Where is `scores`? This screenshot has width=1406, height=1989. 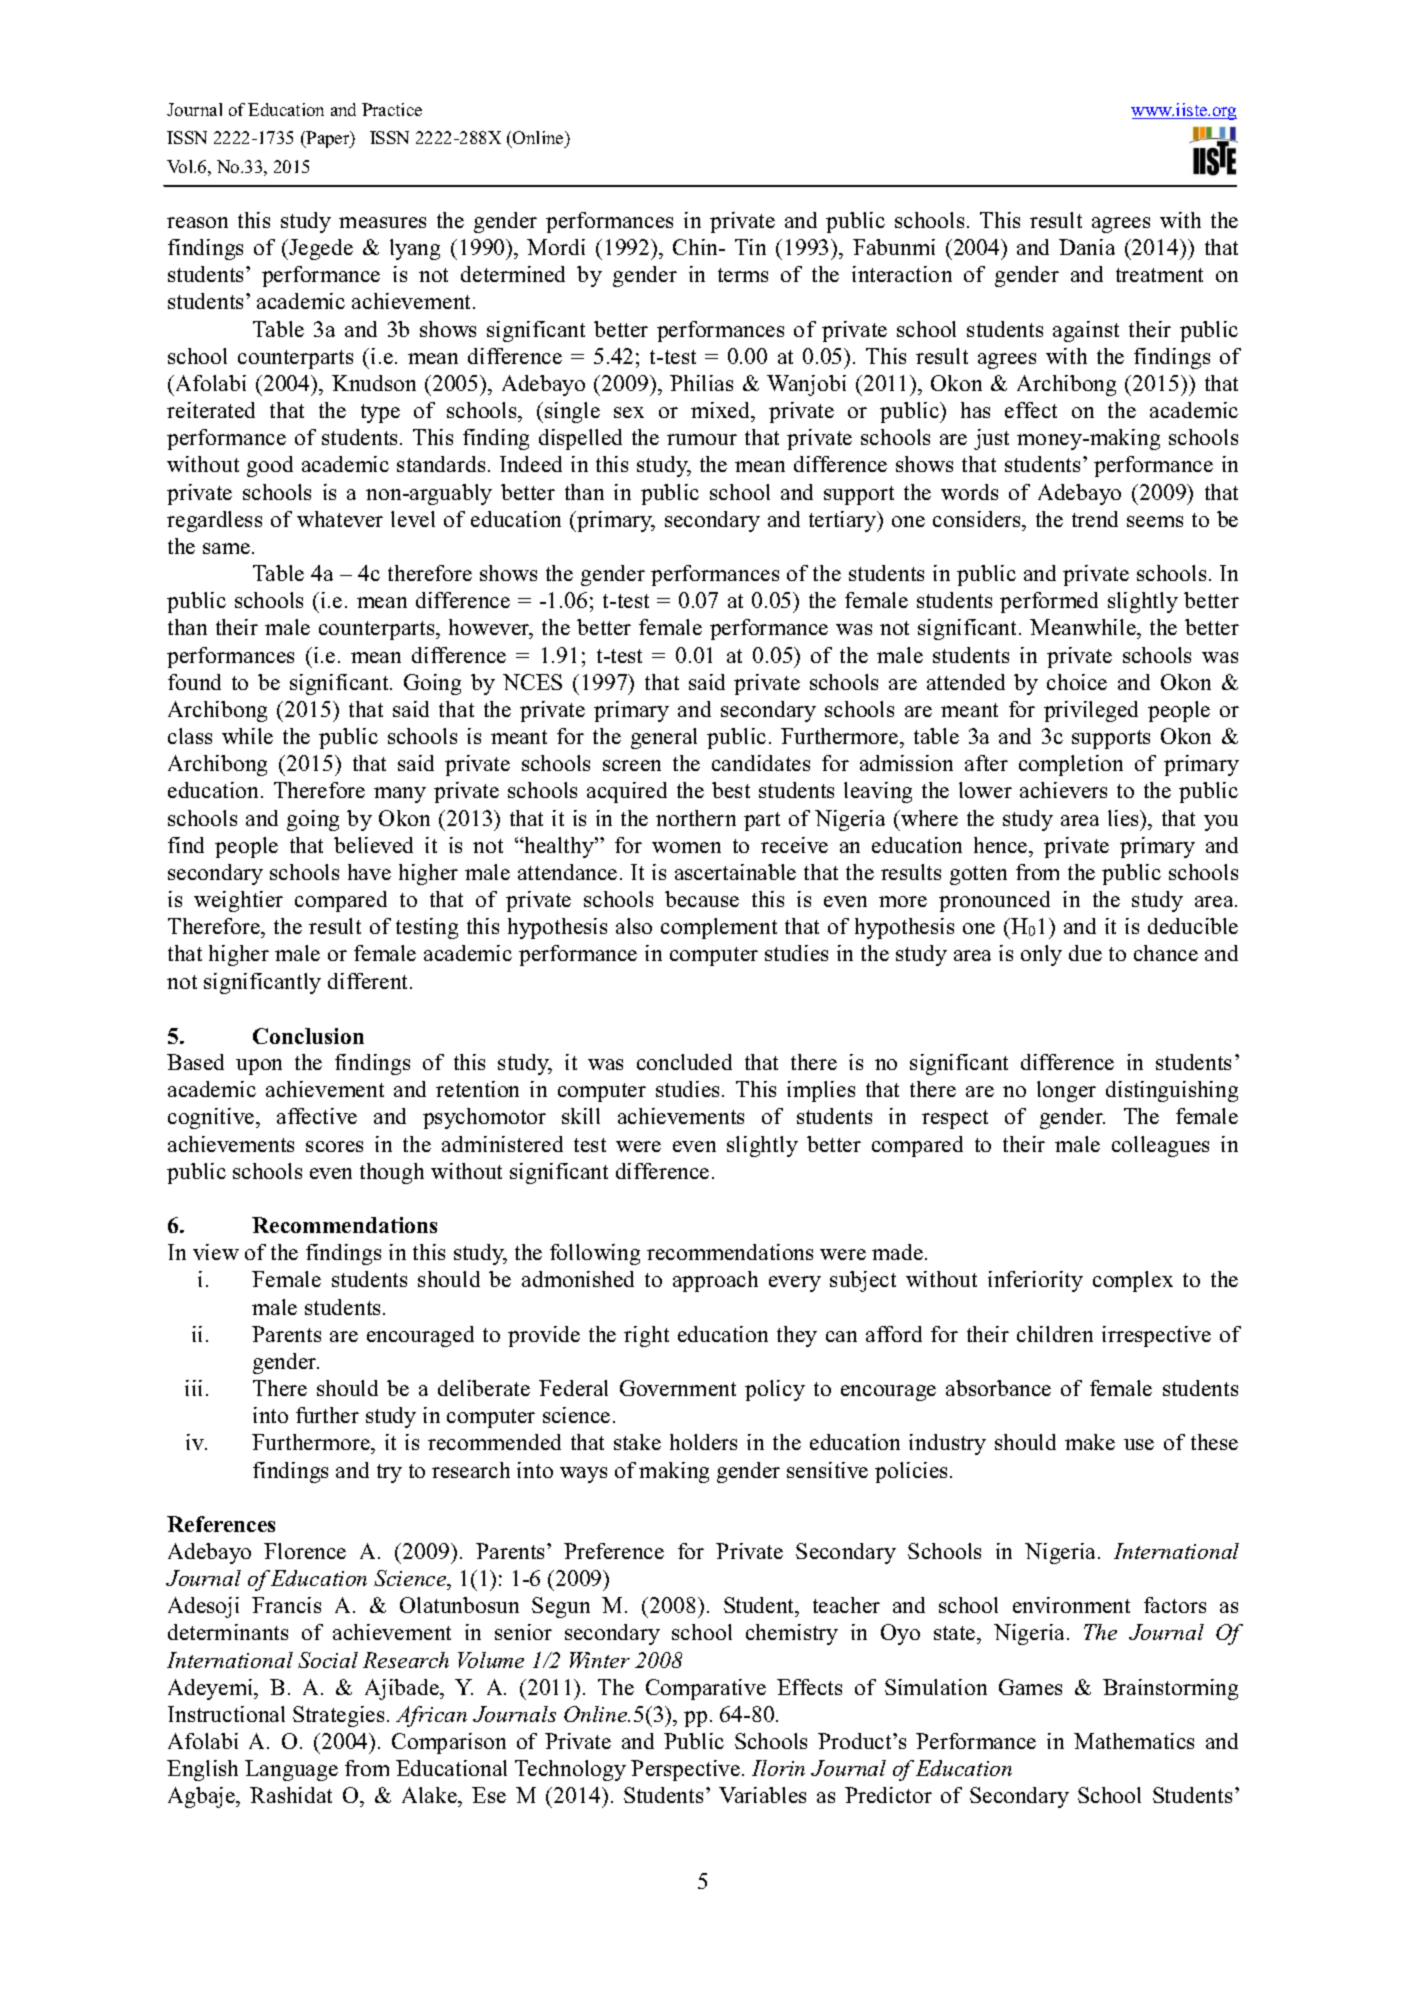 scores is located at coordinates (334, 1146).
